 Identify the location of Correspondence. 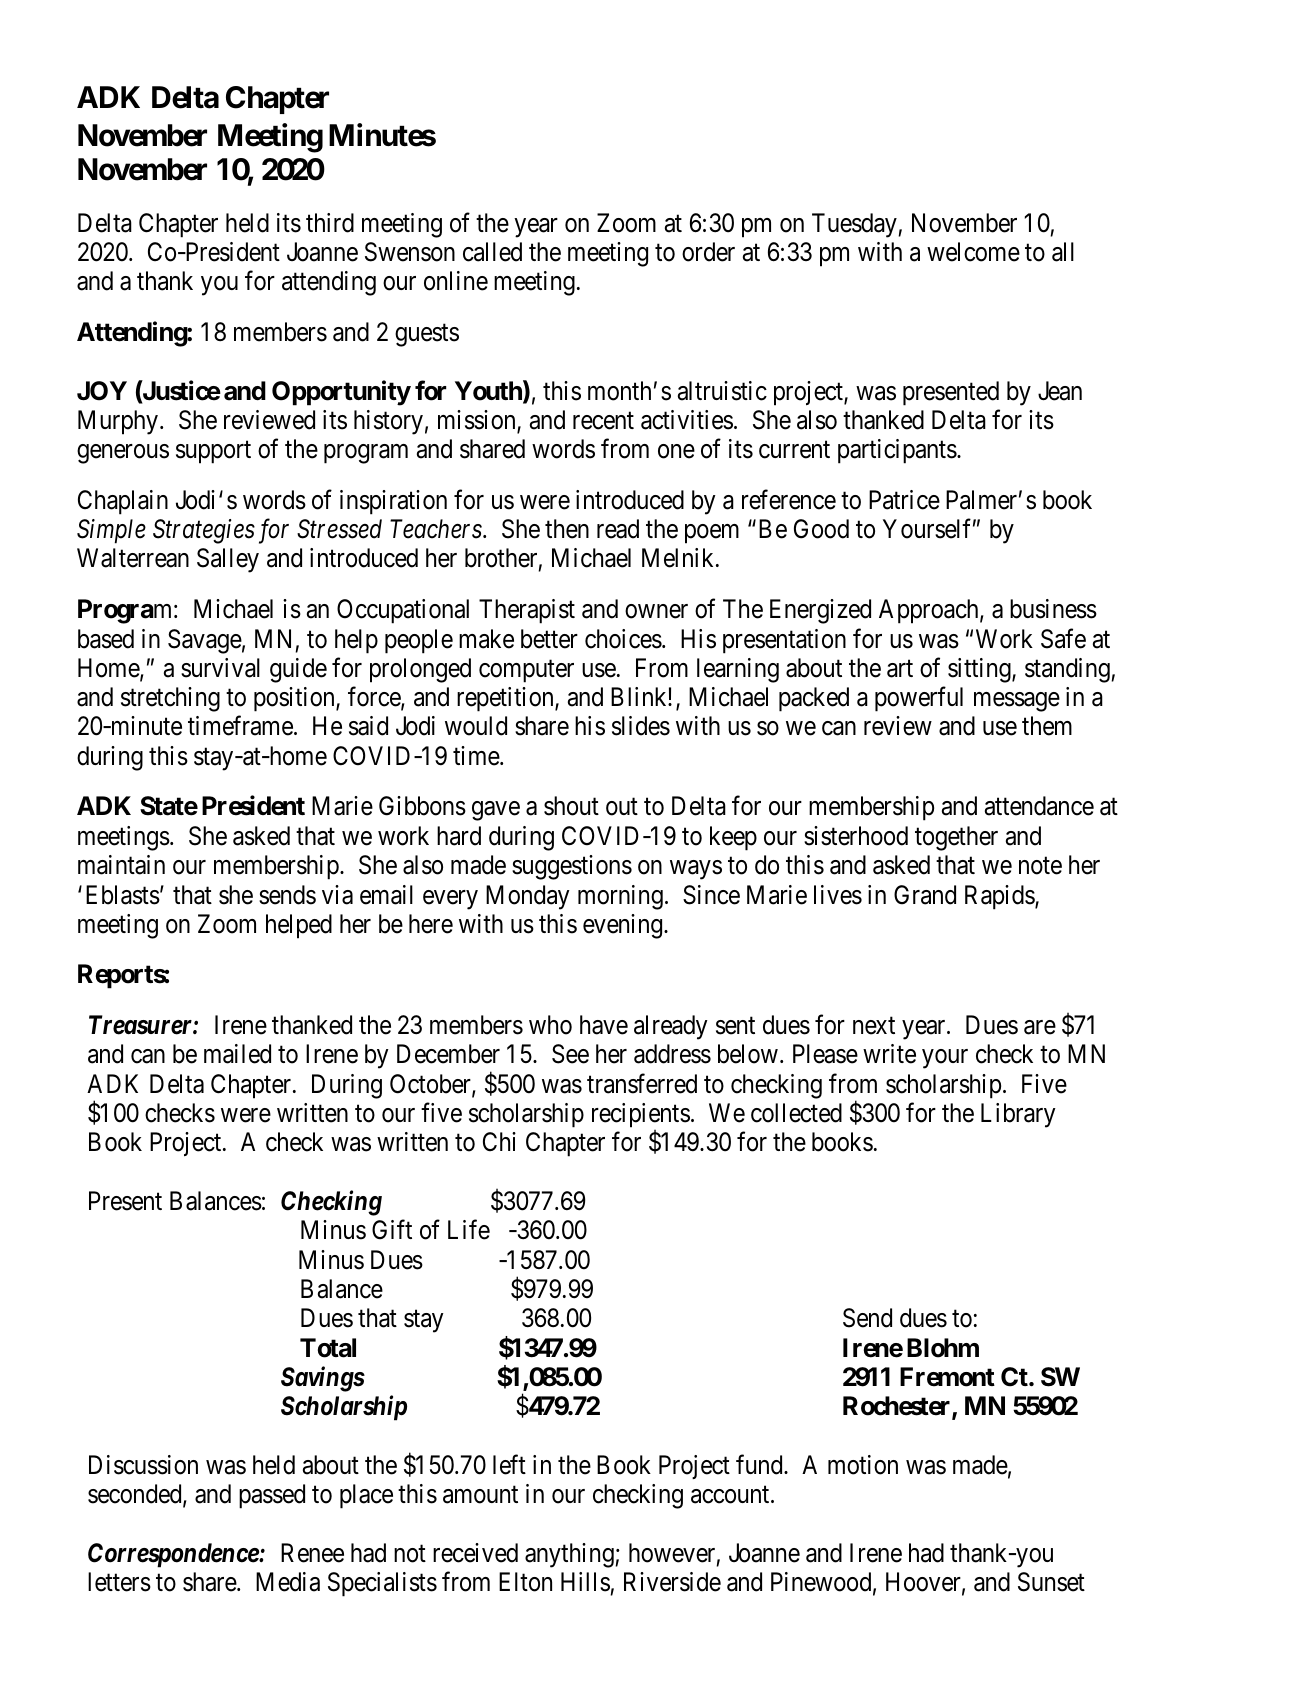
(174, 1555).
